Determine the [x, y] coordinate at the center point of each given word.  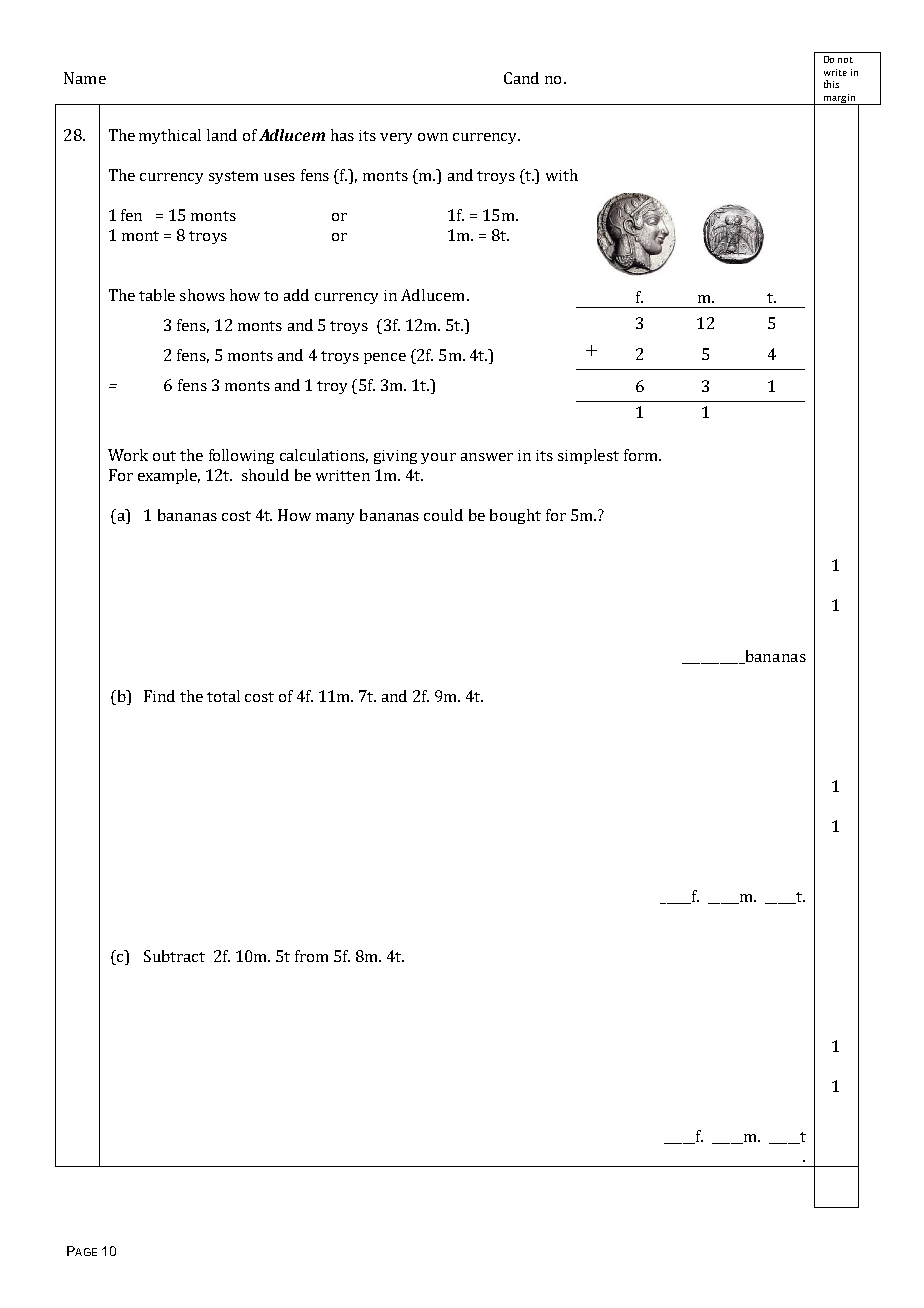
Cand [521, 78]
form [642, 455]
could [443, 515]
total [223, 696]
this [831, 84]
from [311, 956]
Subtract [174, 956]
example [169, 476]
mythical [170, 136]
